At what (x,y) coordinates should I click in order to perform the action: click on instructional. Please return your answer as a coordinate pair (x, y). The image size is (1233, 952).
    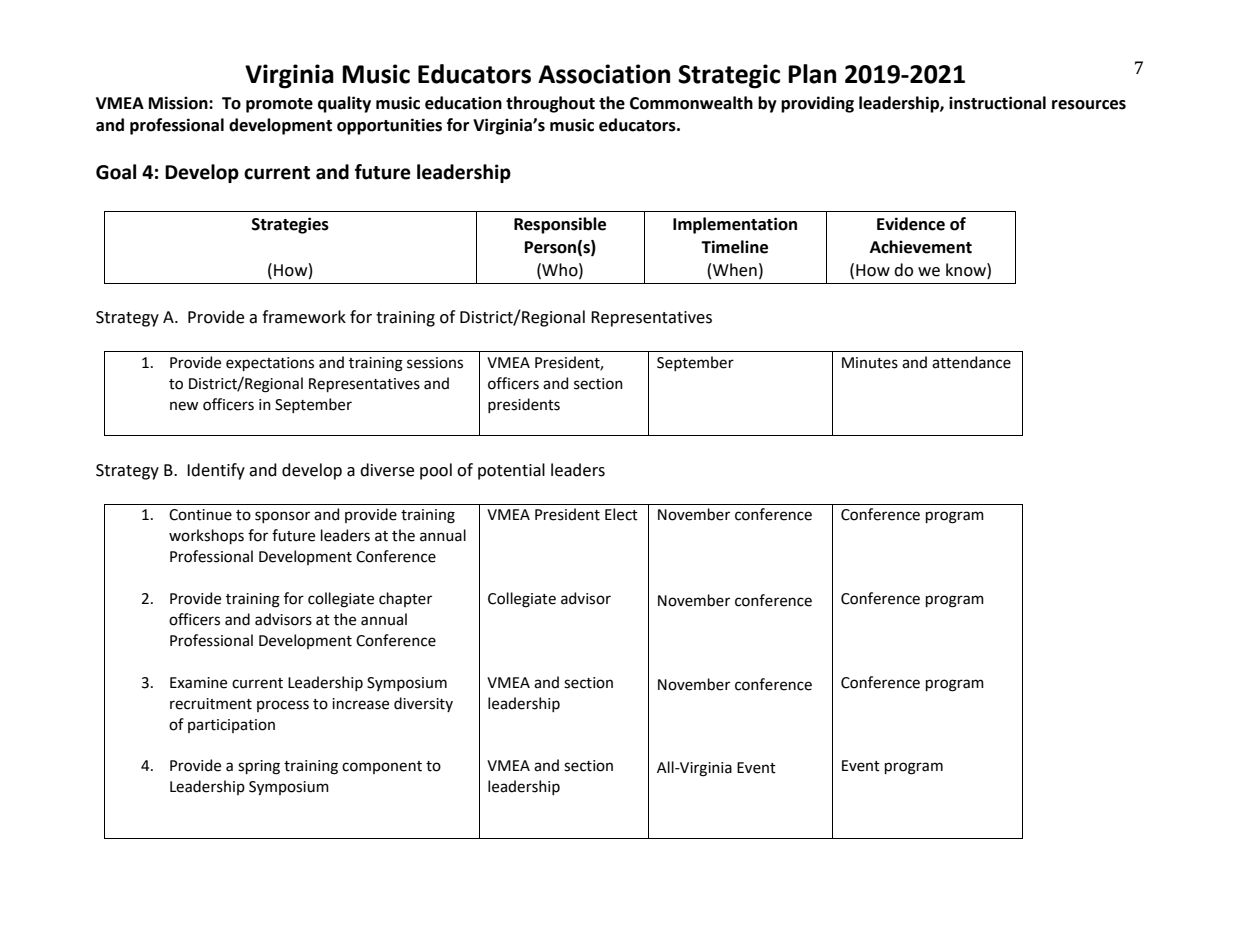
    Looking at the image, I should click on (997, 103).
